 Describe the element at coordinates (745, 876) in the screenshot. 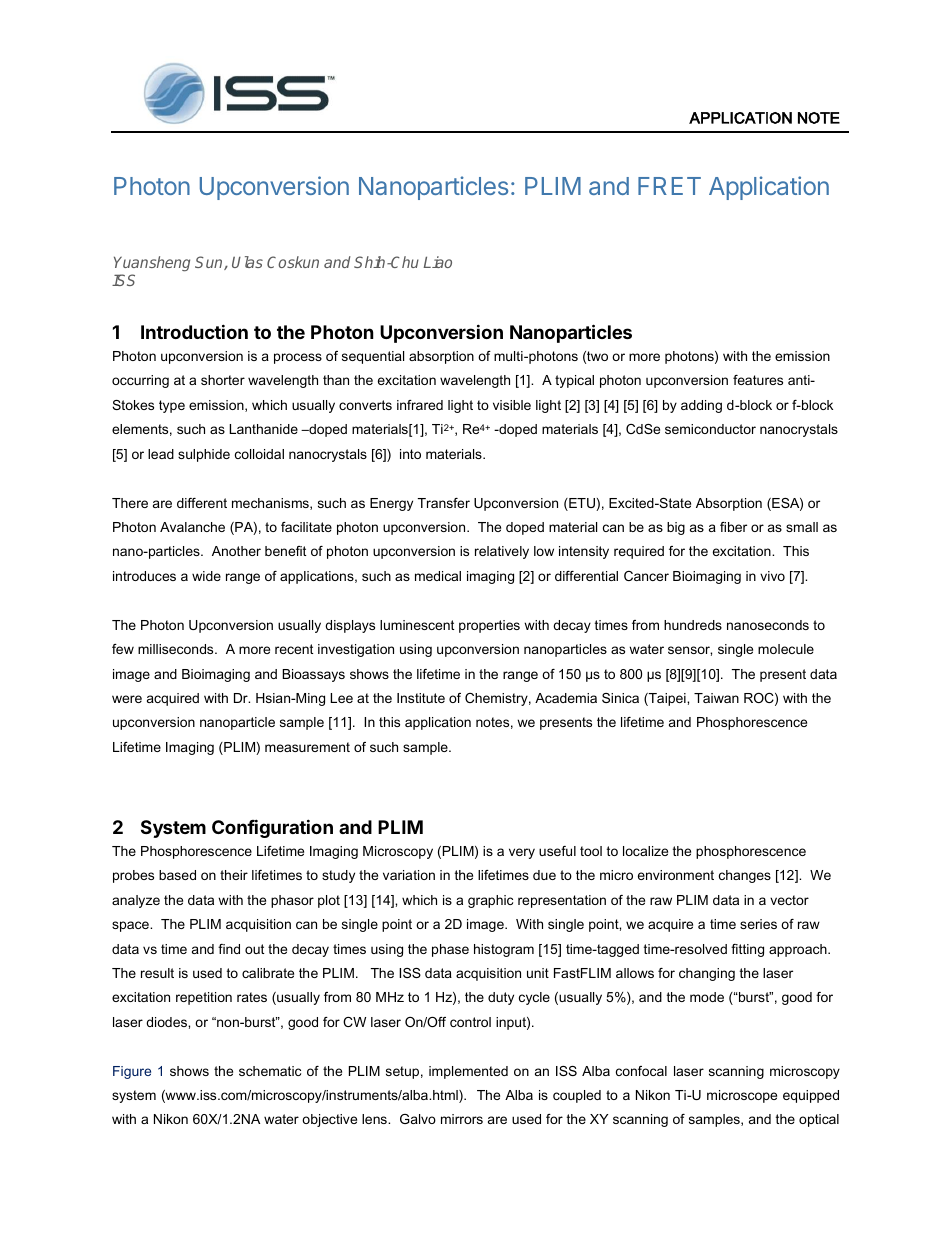

I see `changes` at that location.
